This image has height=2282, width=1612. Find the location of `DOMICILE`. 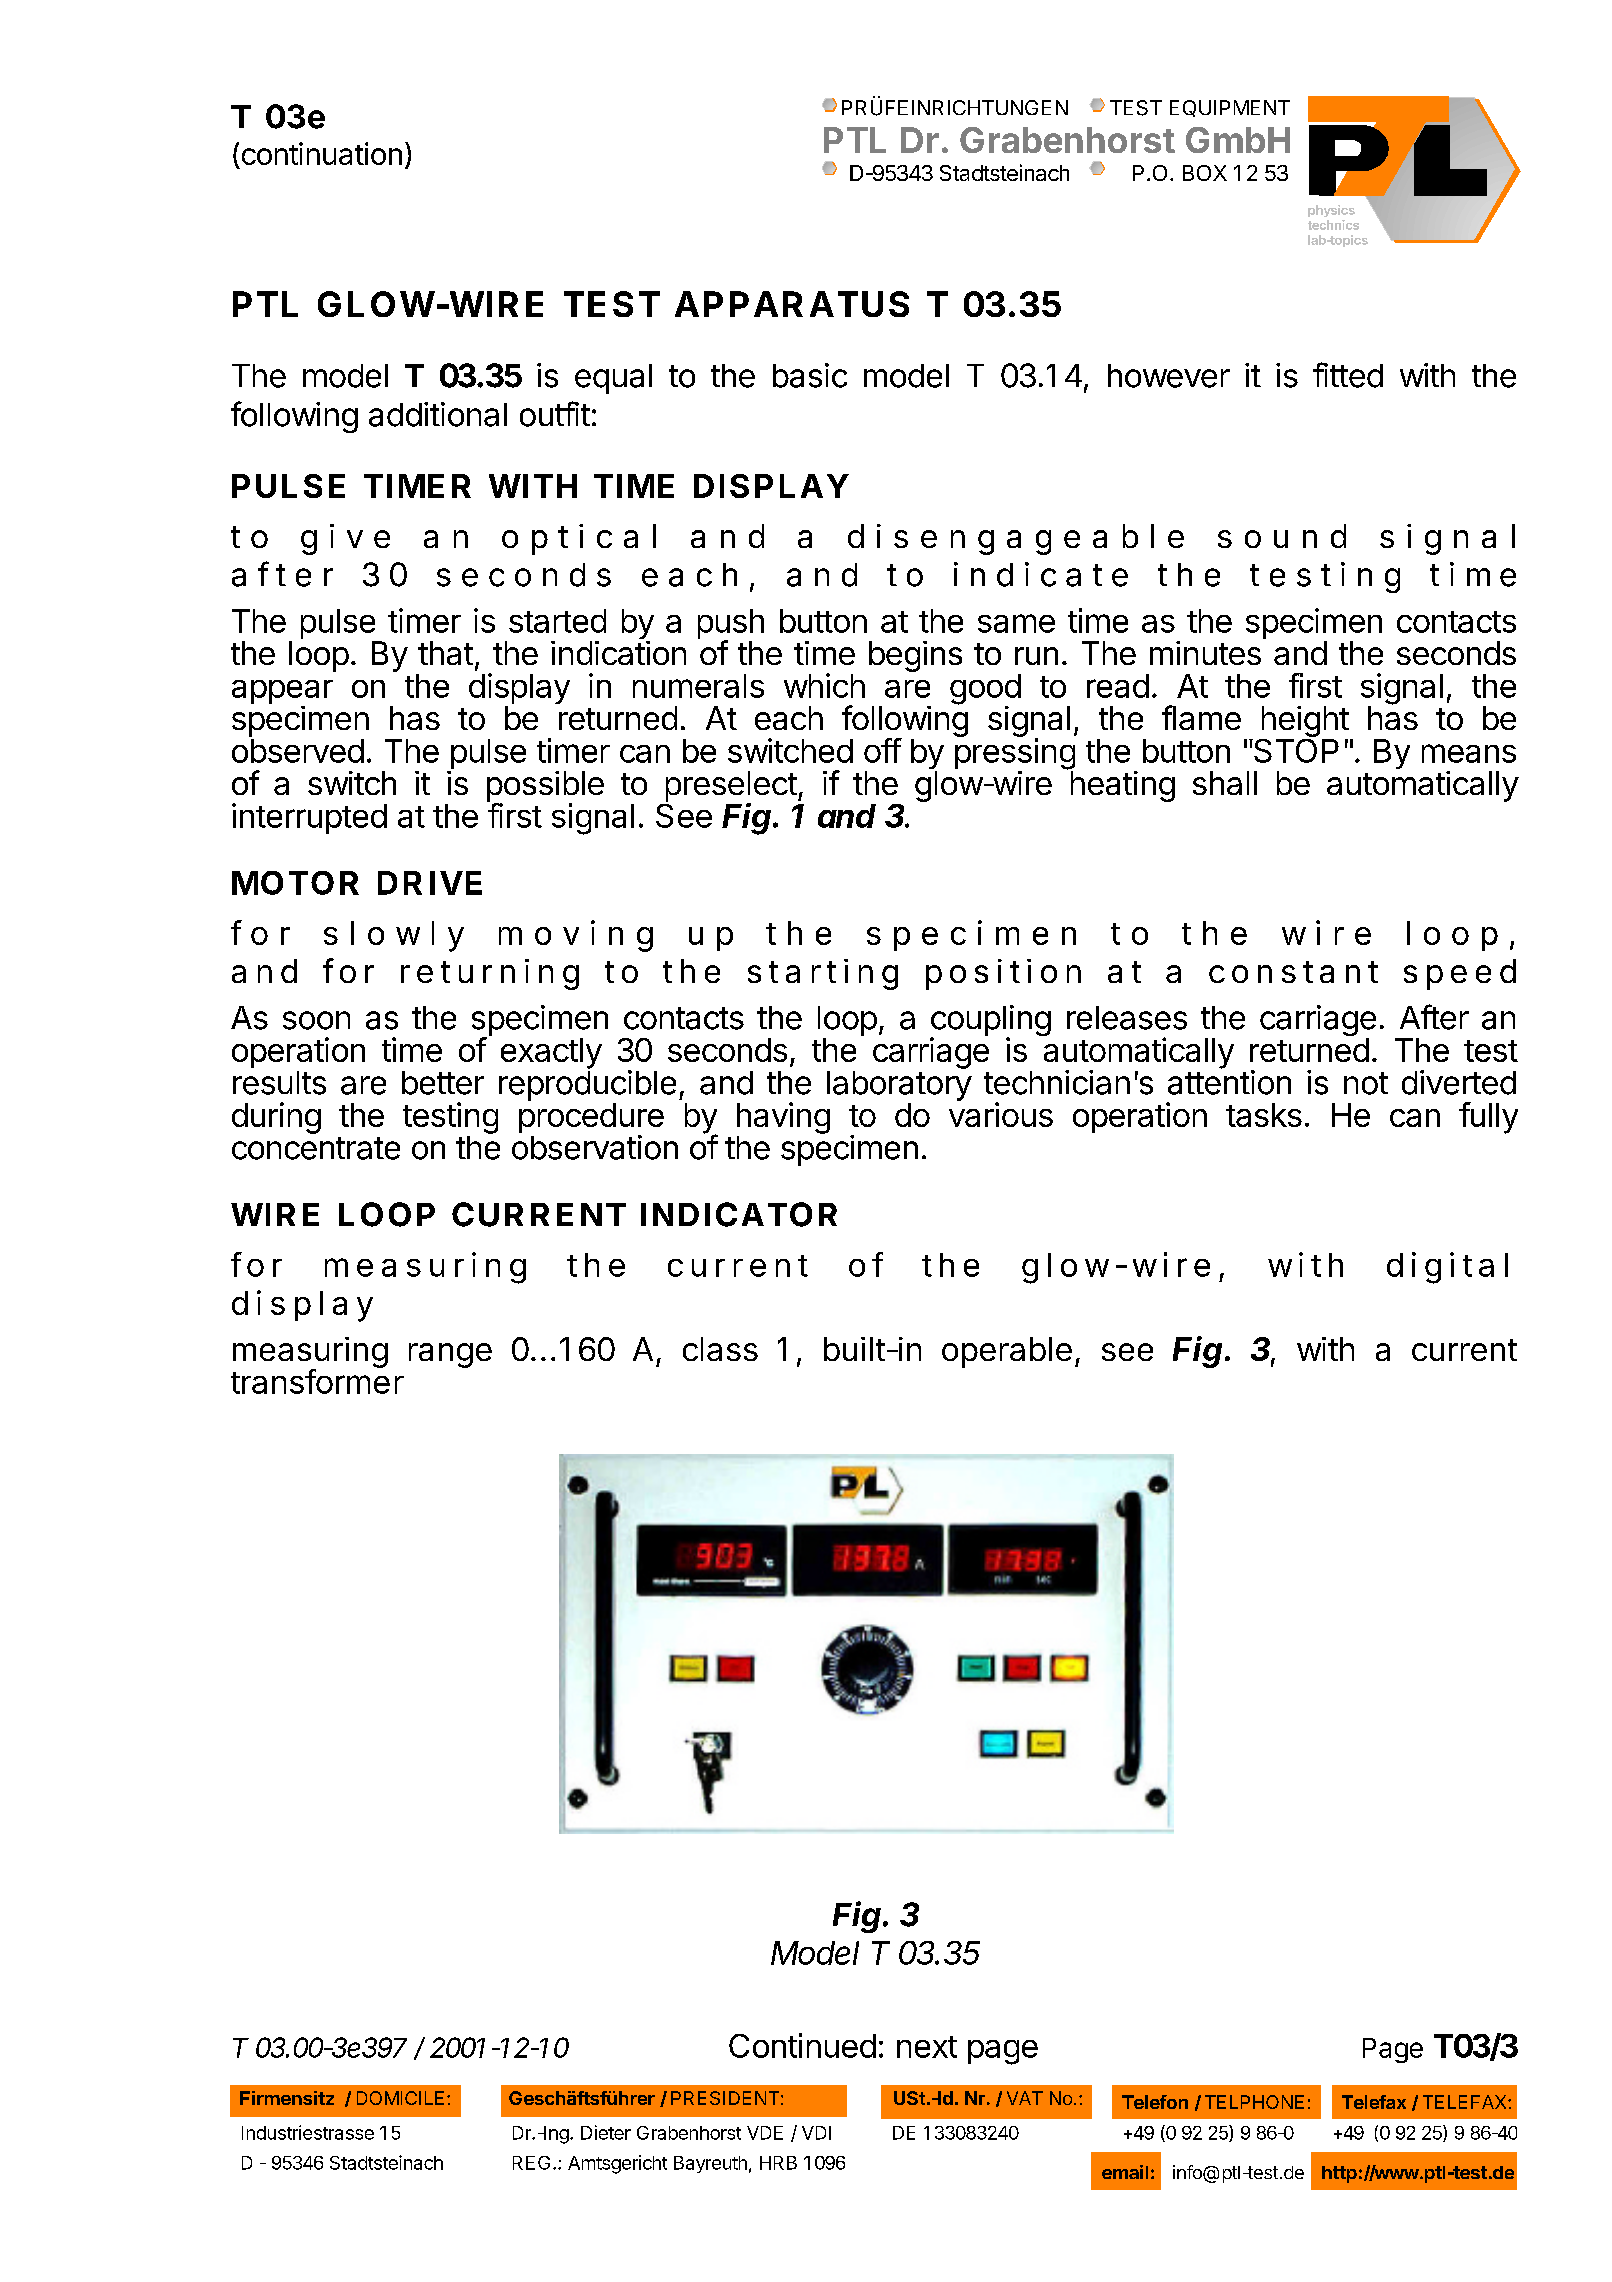

DOMICILE is located at coordinates (400, 2098).
